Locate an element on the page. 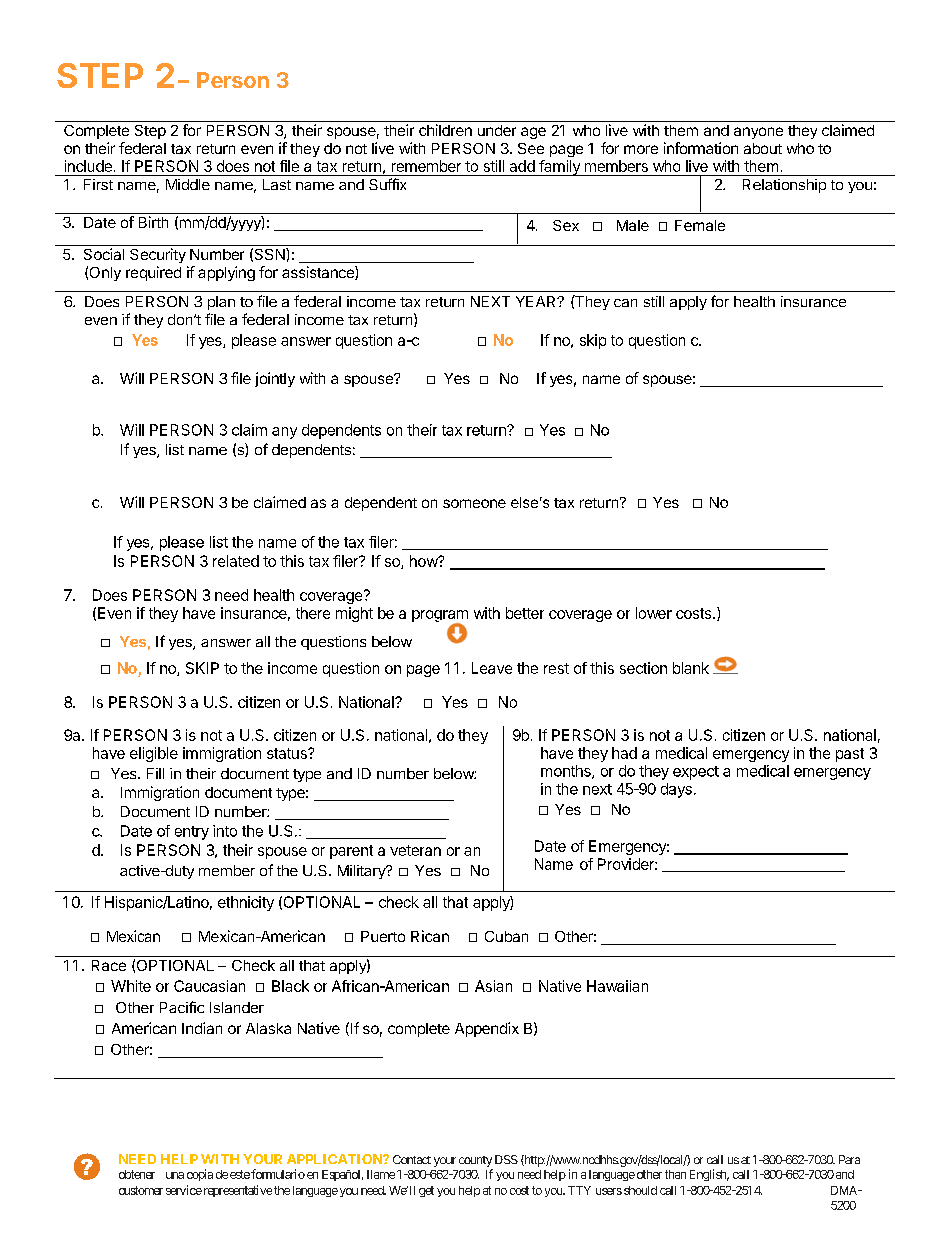 This document has width=952, height=1233. eligible is located at coordinates (154, 754).
